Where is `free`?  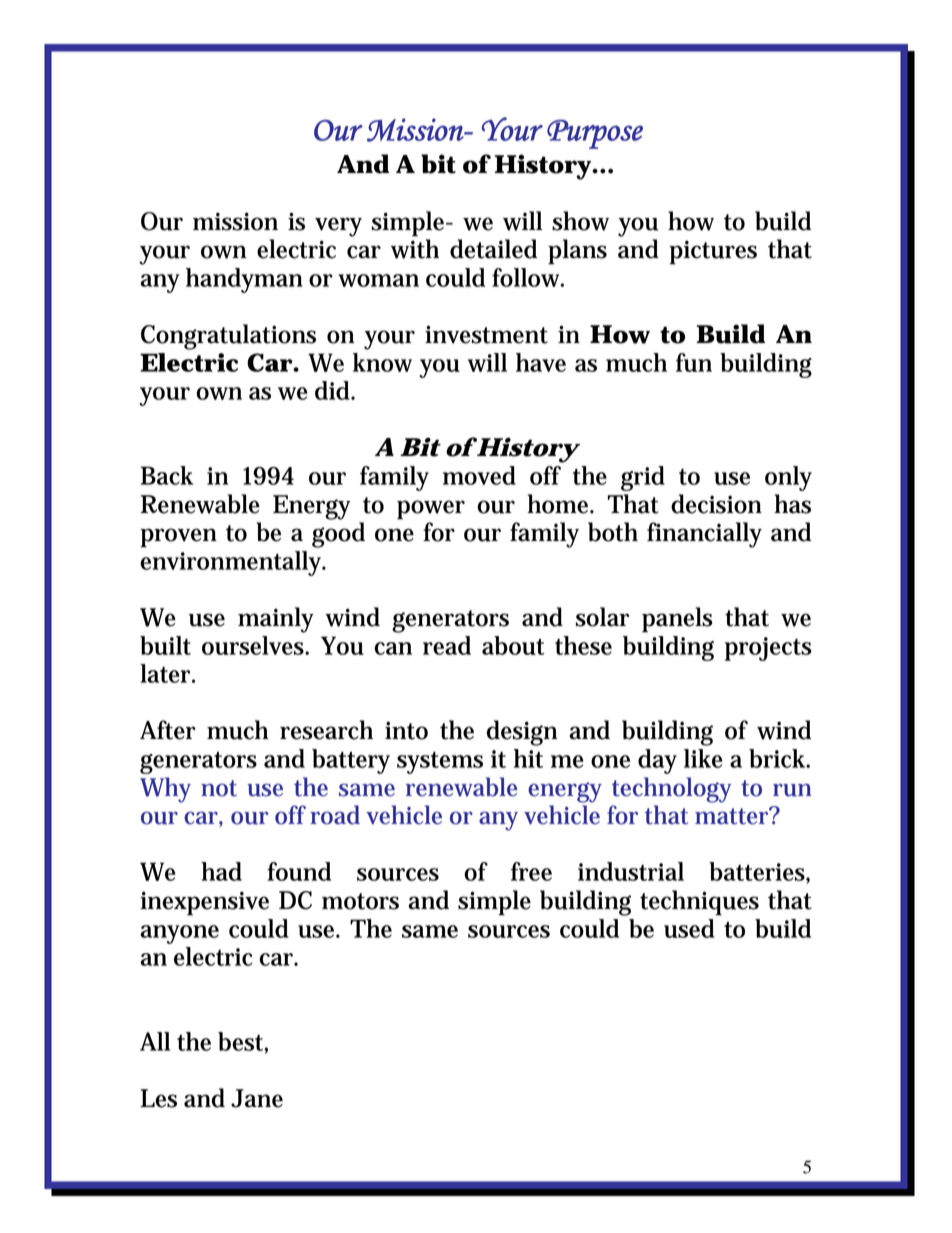 free is located at coordinates (531, 871).
